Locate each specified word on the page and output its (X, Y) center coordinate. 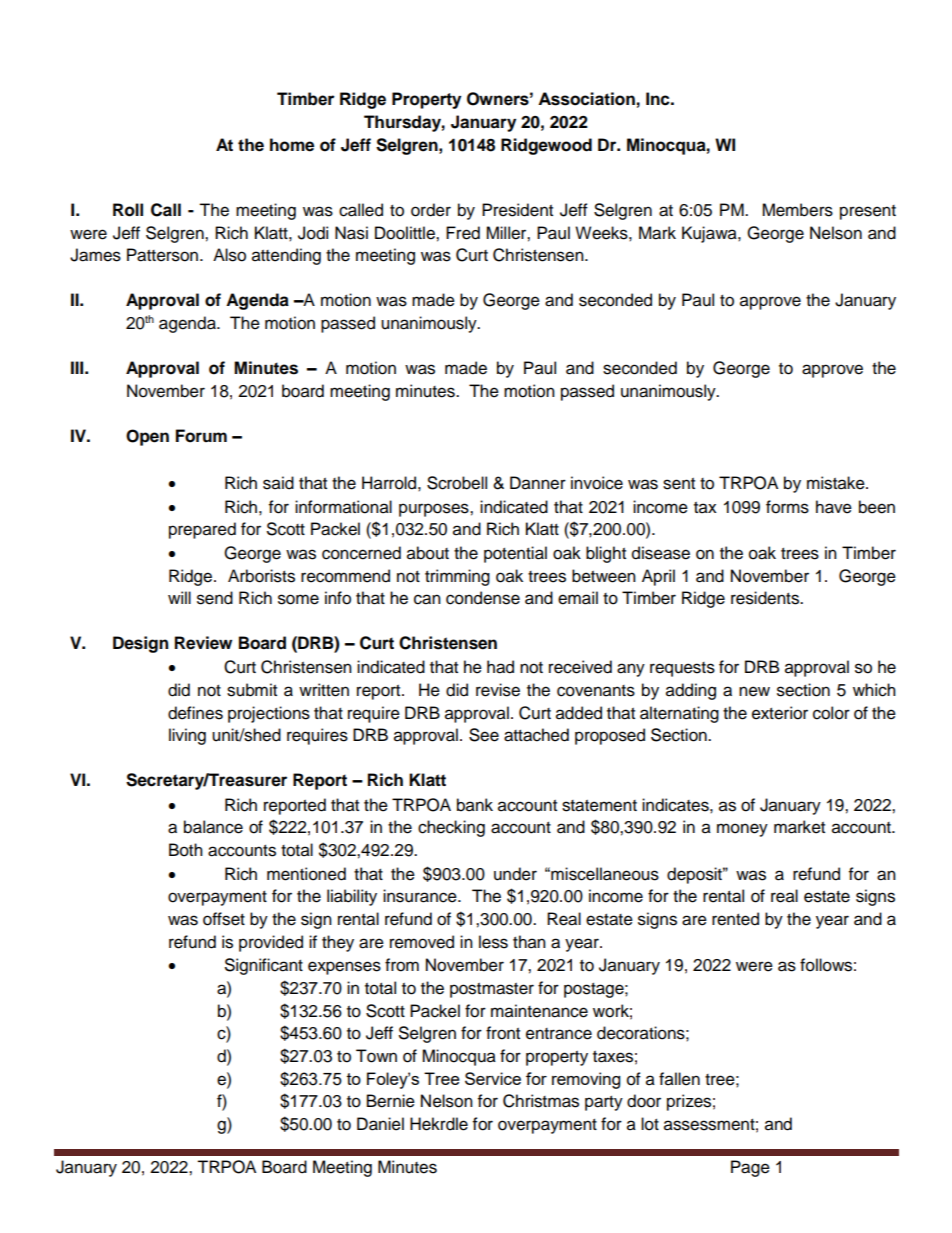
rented (735, 919)
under (515, 874)
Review (203, 643)
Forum (201, 436)
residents (766, 598)
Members (797, 210)
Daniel (380, 1124)
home (292, 145)
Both (186, 850)
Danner (538, 483)
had (500, 667)
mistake (837, 483)
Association (586, 99)
